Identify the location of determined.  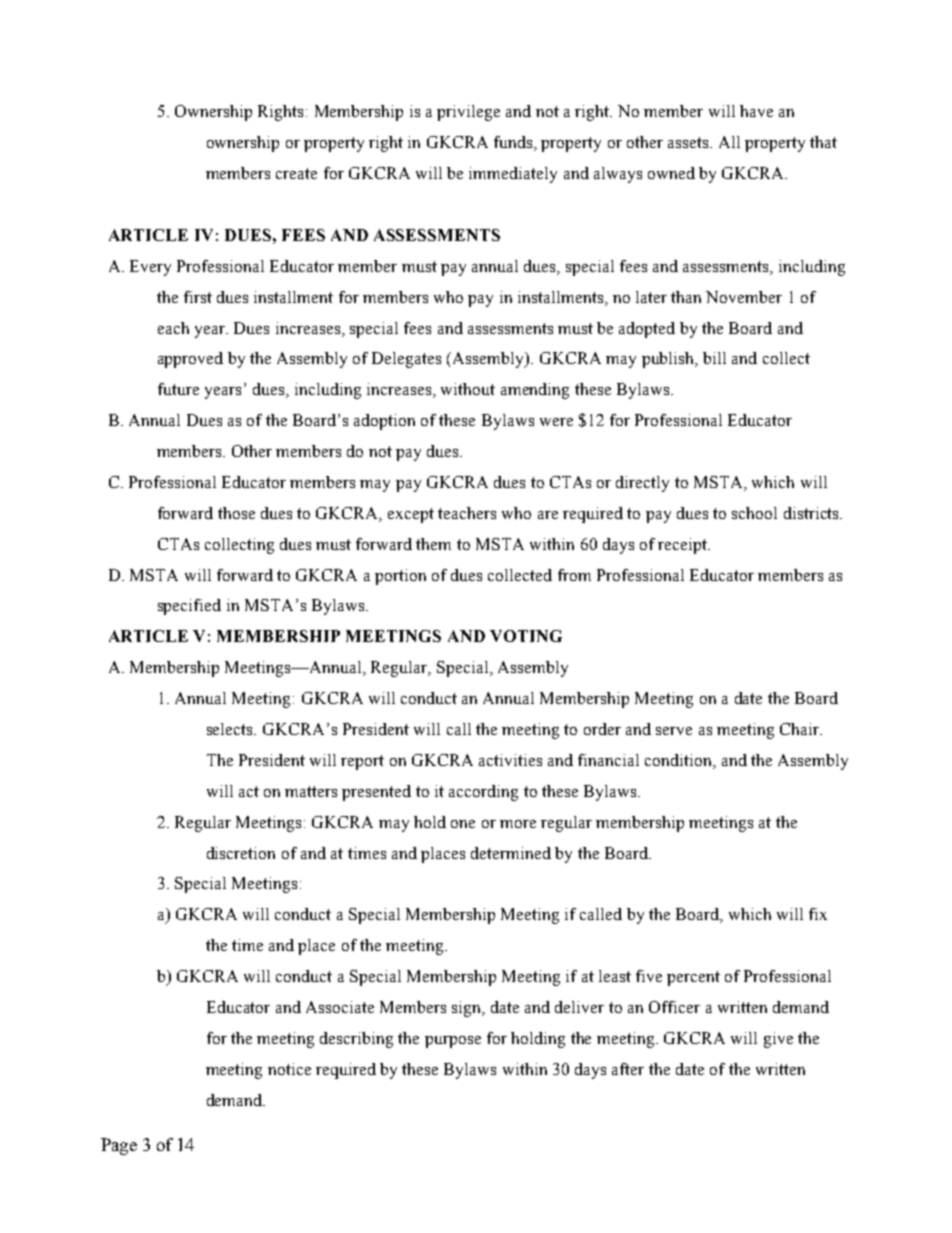
(511, 853).
